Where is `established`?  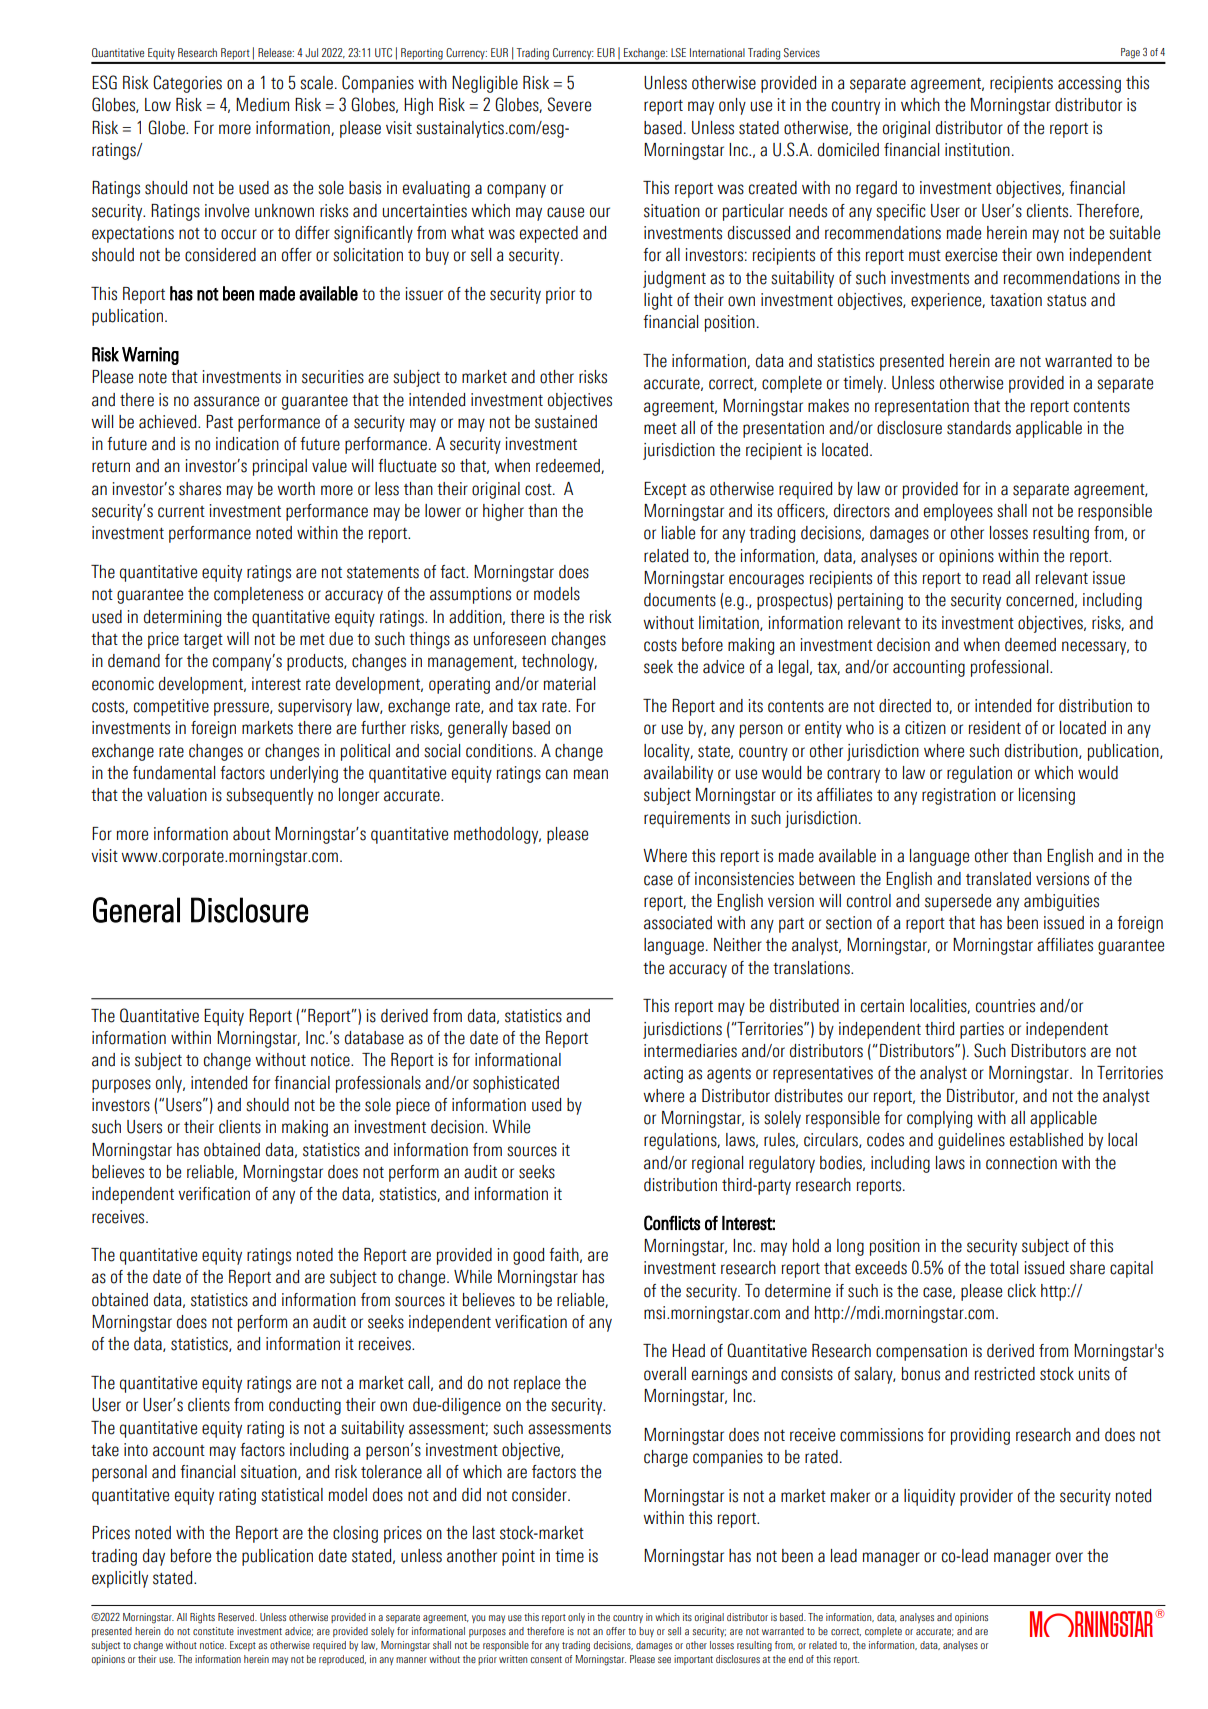 established is located at coordinates (1046, 1140).
